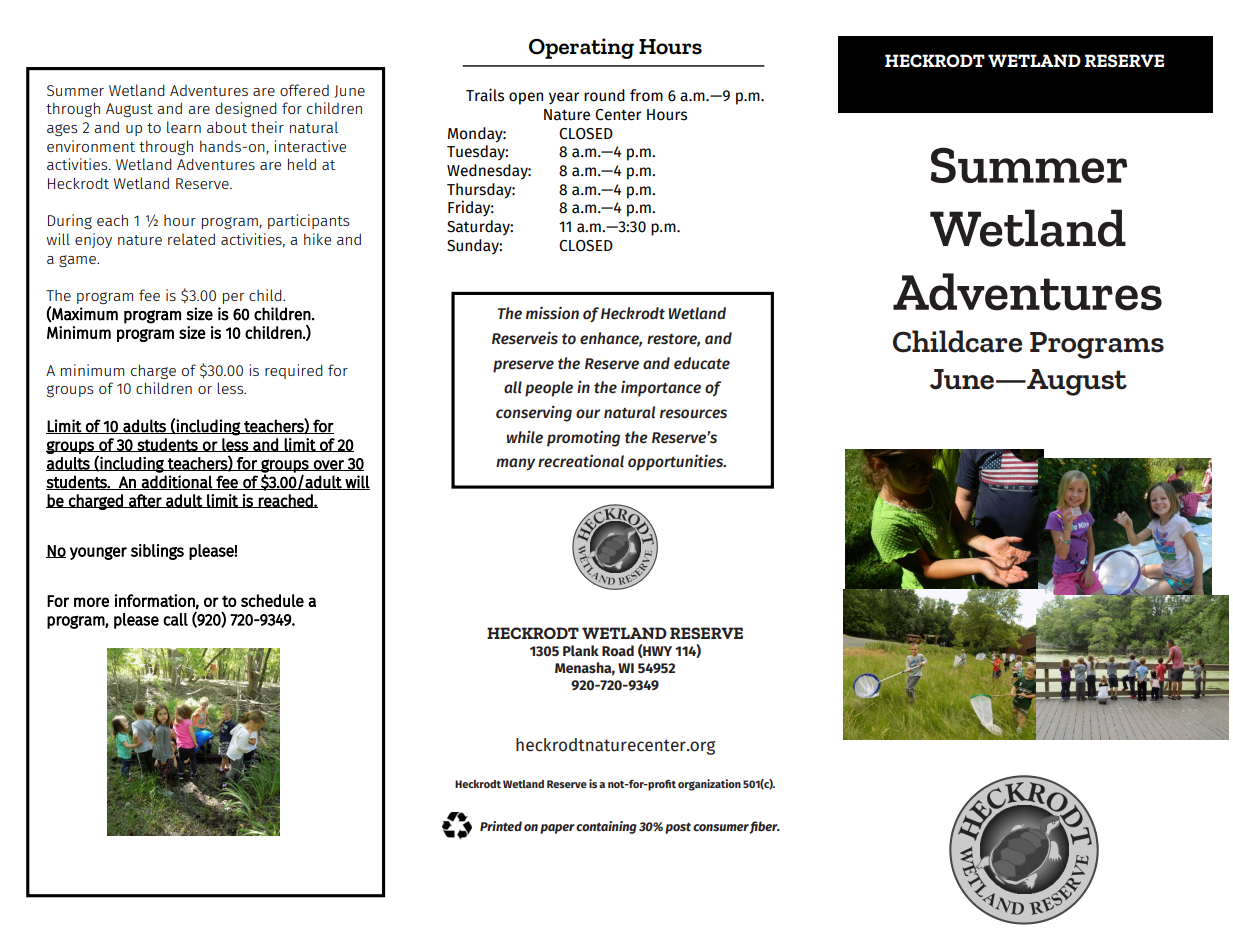  I want to click on call, so click(175, 619).
